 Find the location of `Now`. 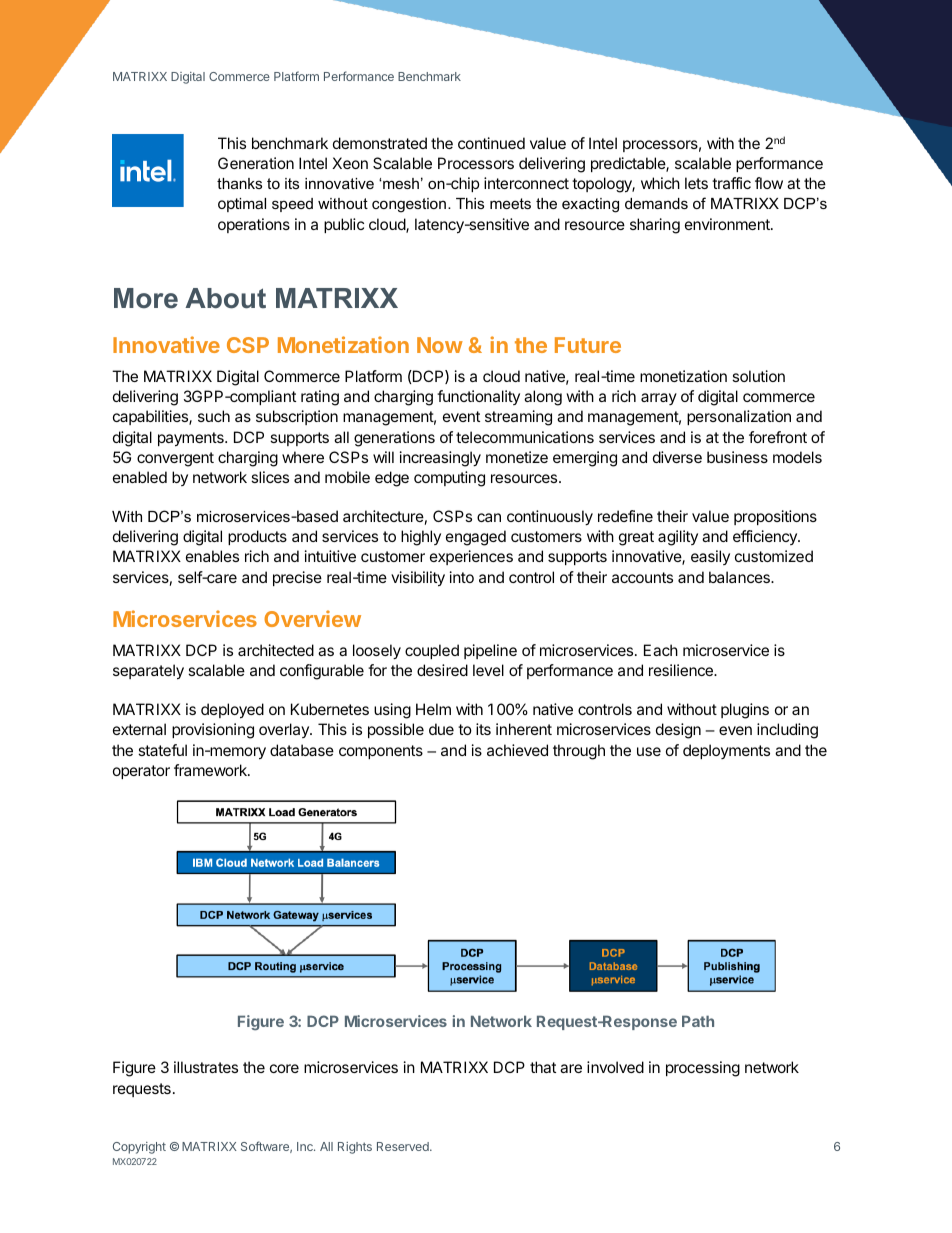

Now is located at coordinates (440, 345).
